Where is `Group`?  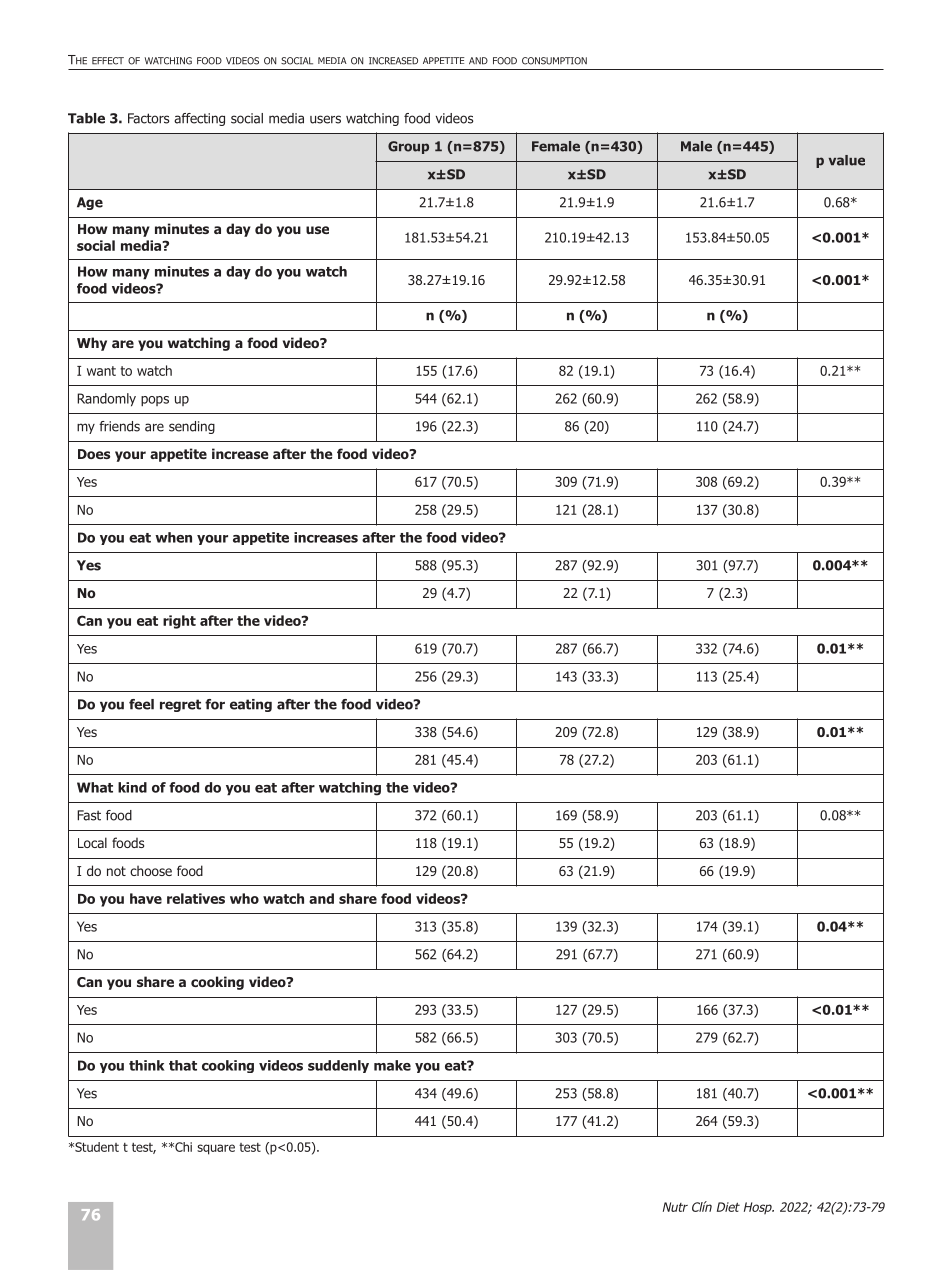
Group is located at coordinates (408, 147).
